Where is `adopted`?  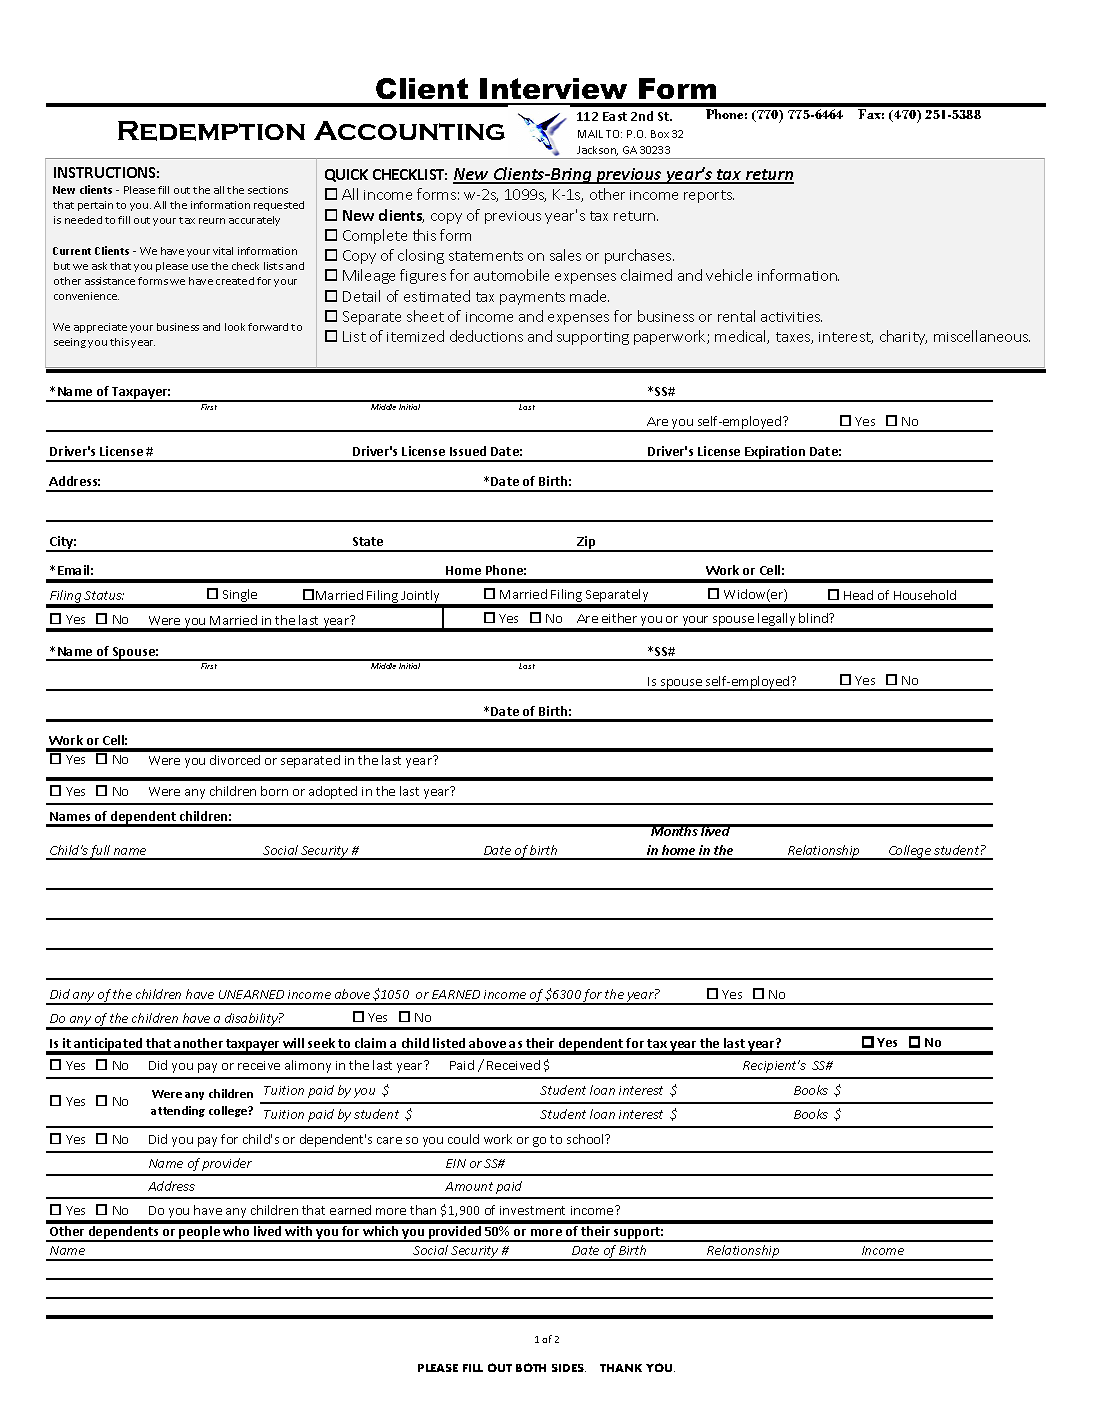
adopted is located at coordinates (333, 792).
